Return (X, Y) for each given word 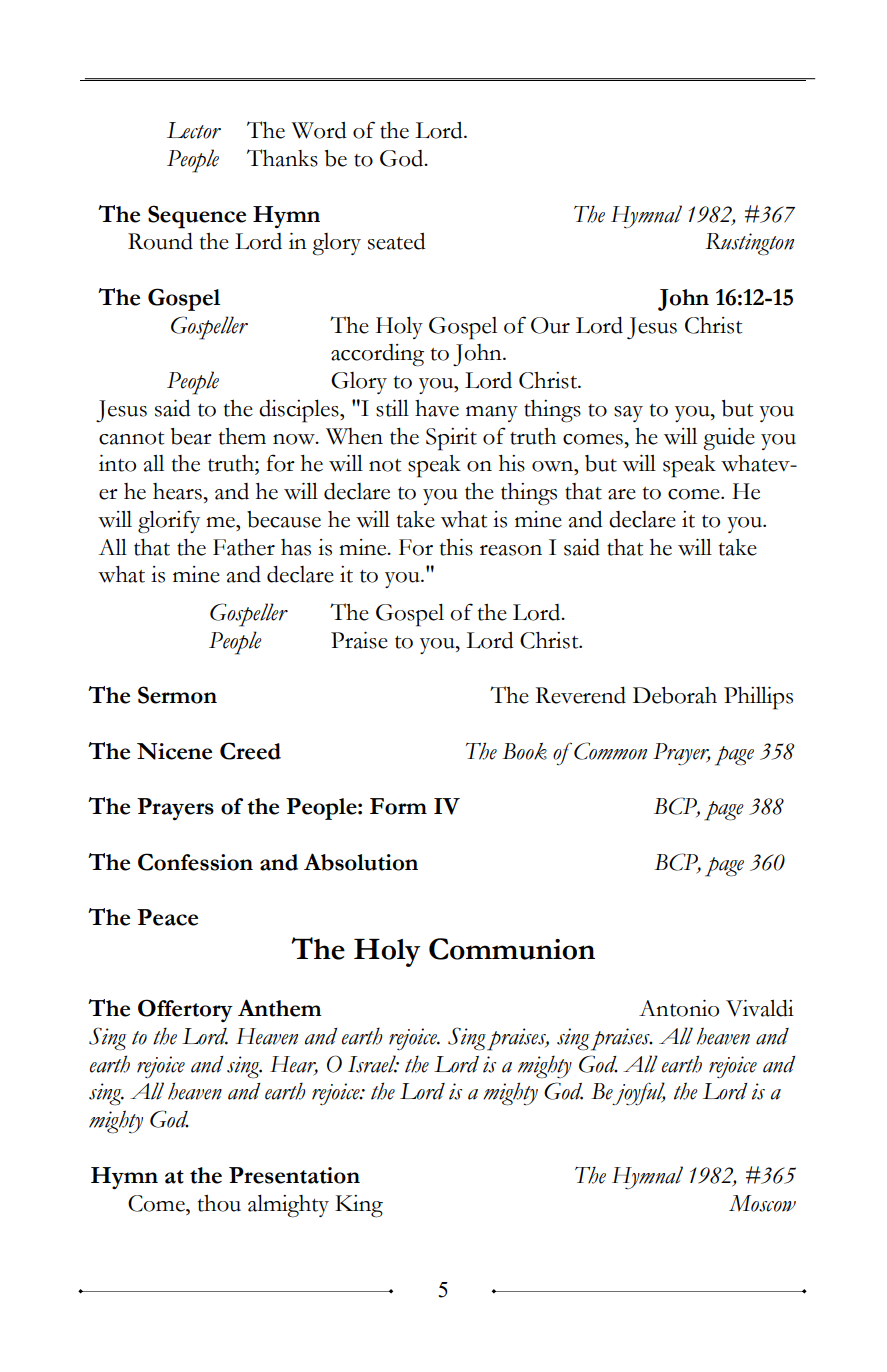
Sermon (177, 695)
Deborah (675, 695)
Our (550, 325)
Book (524, 751)
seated (396, 241)
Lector (194, 130)
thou (219, 1203)
